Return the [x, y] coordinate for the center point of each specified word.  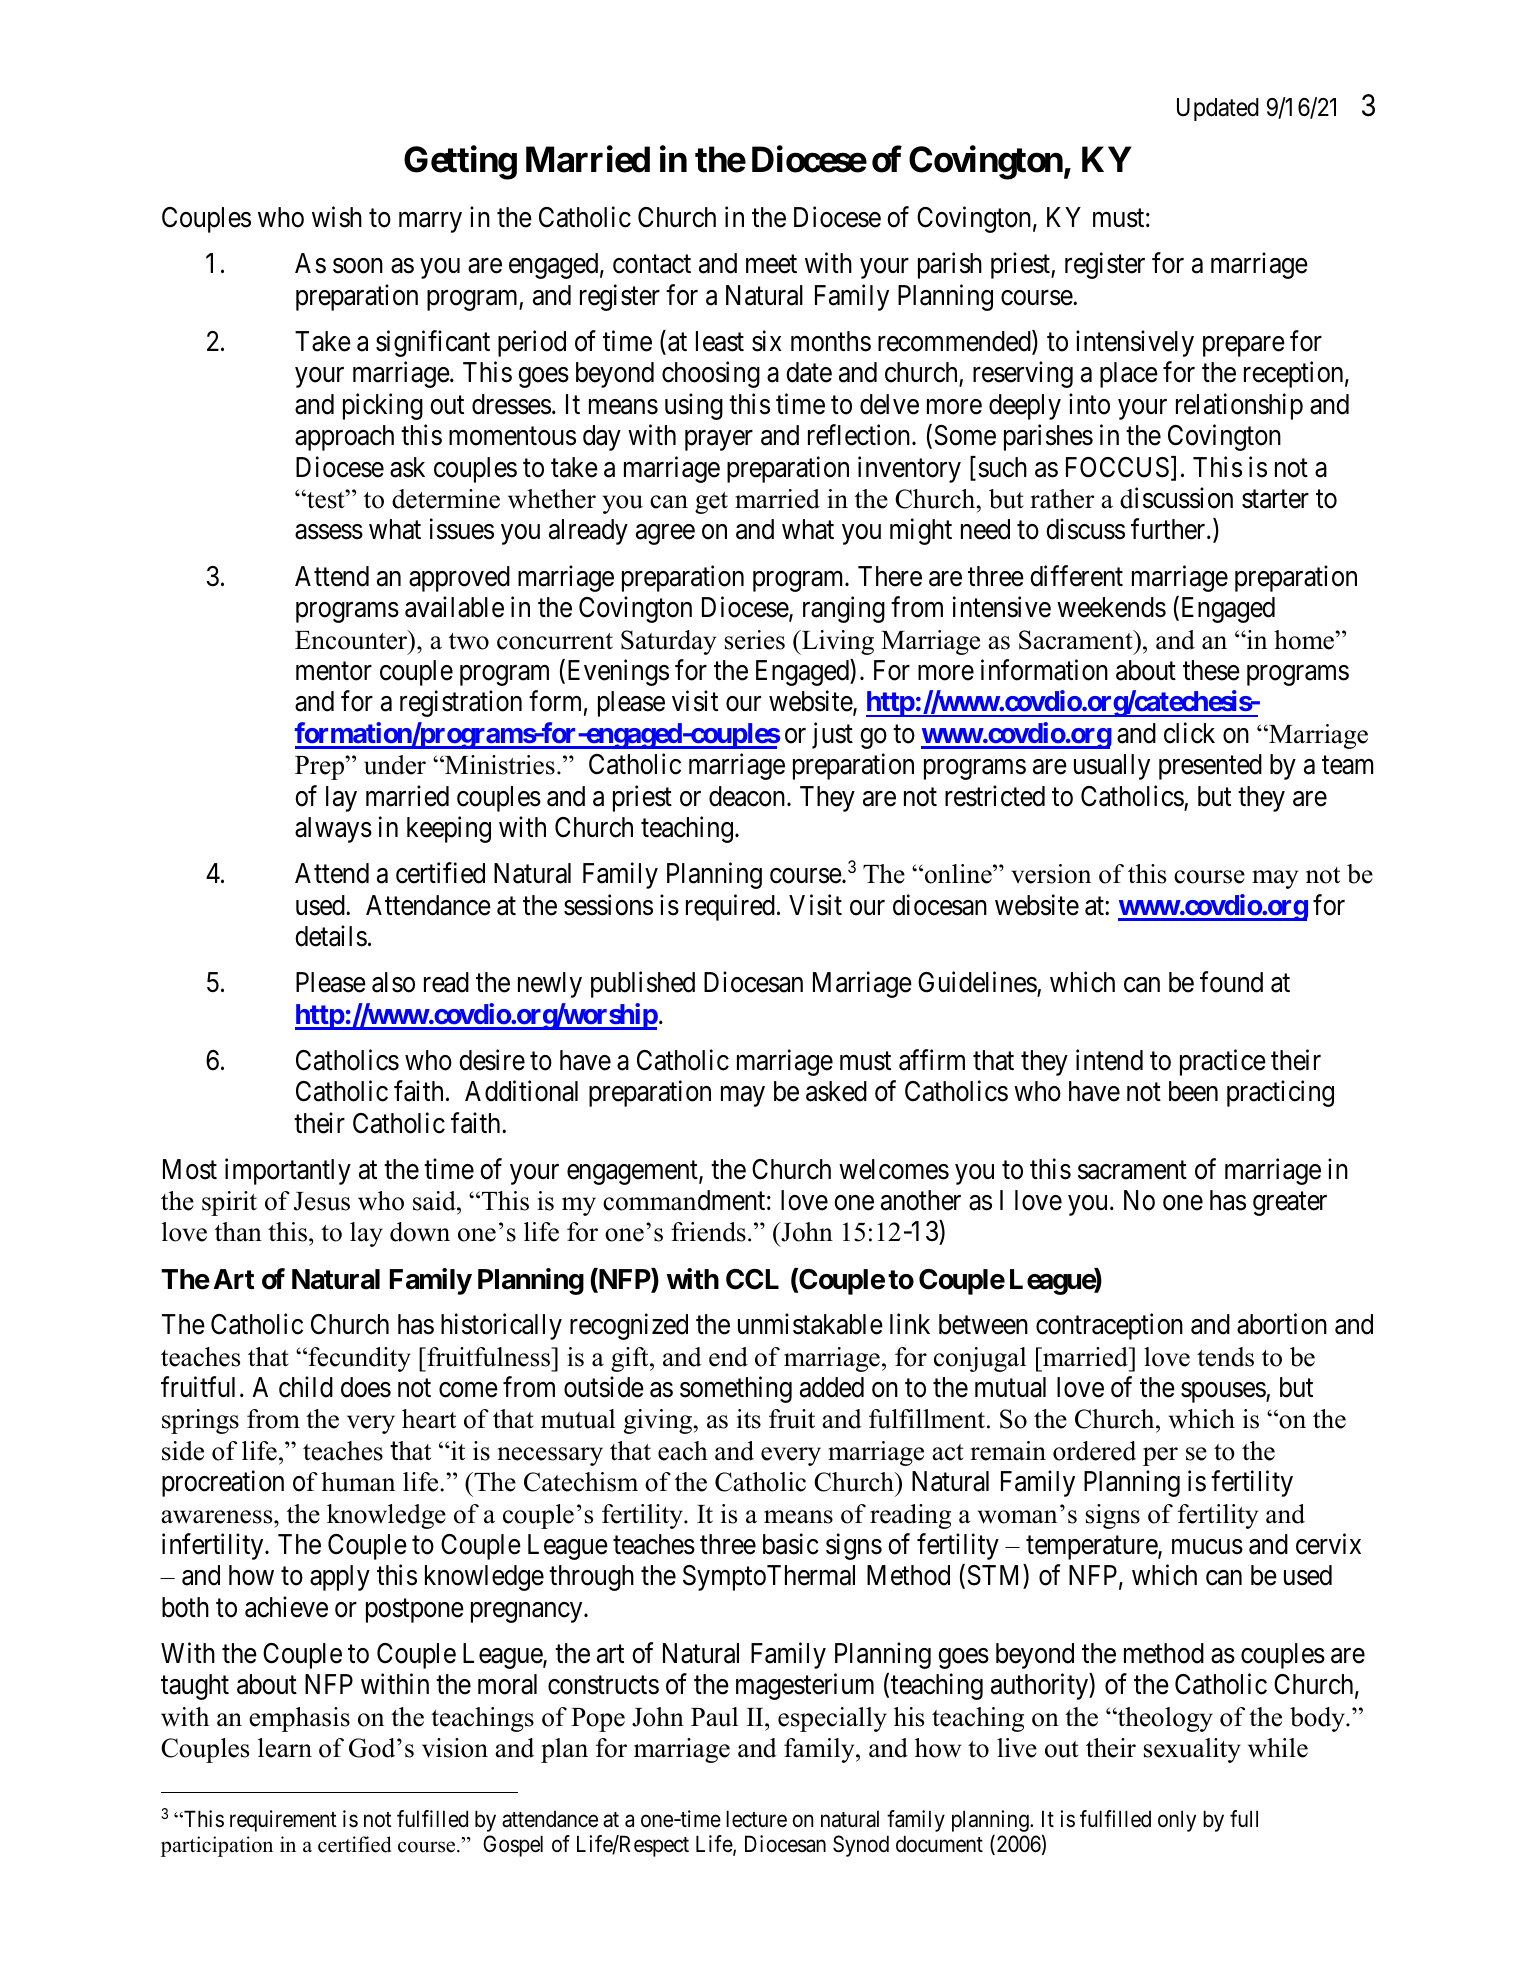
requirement [283, 1821]
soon [358, 266]
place [1129, 375]
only [1177, 1821]
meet [771, 265]
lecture [756, 1819]
